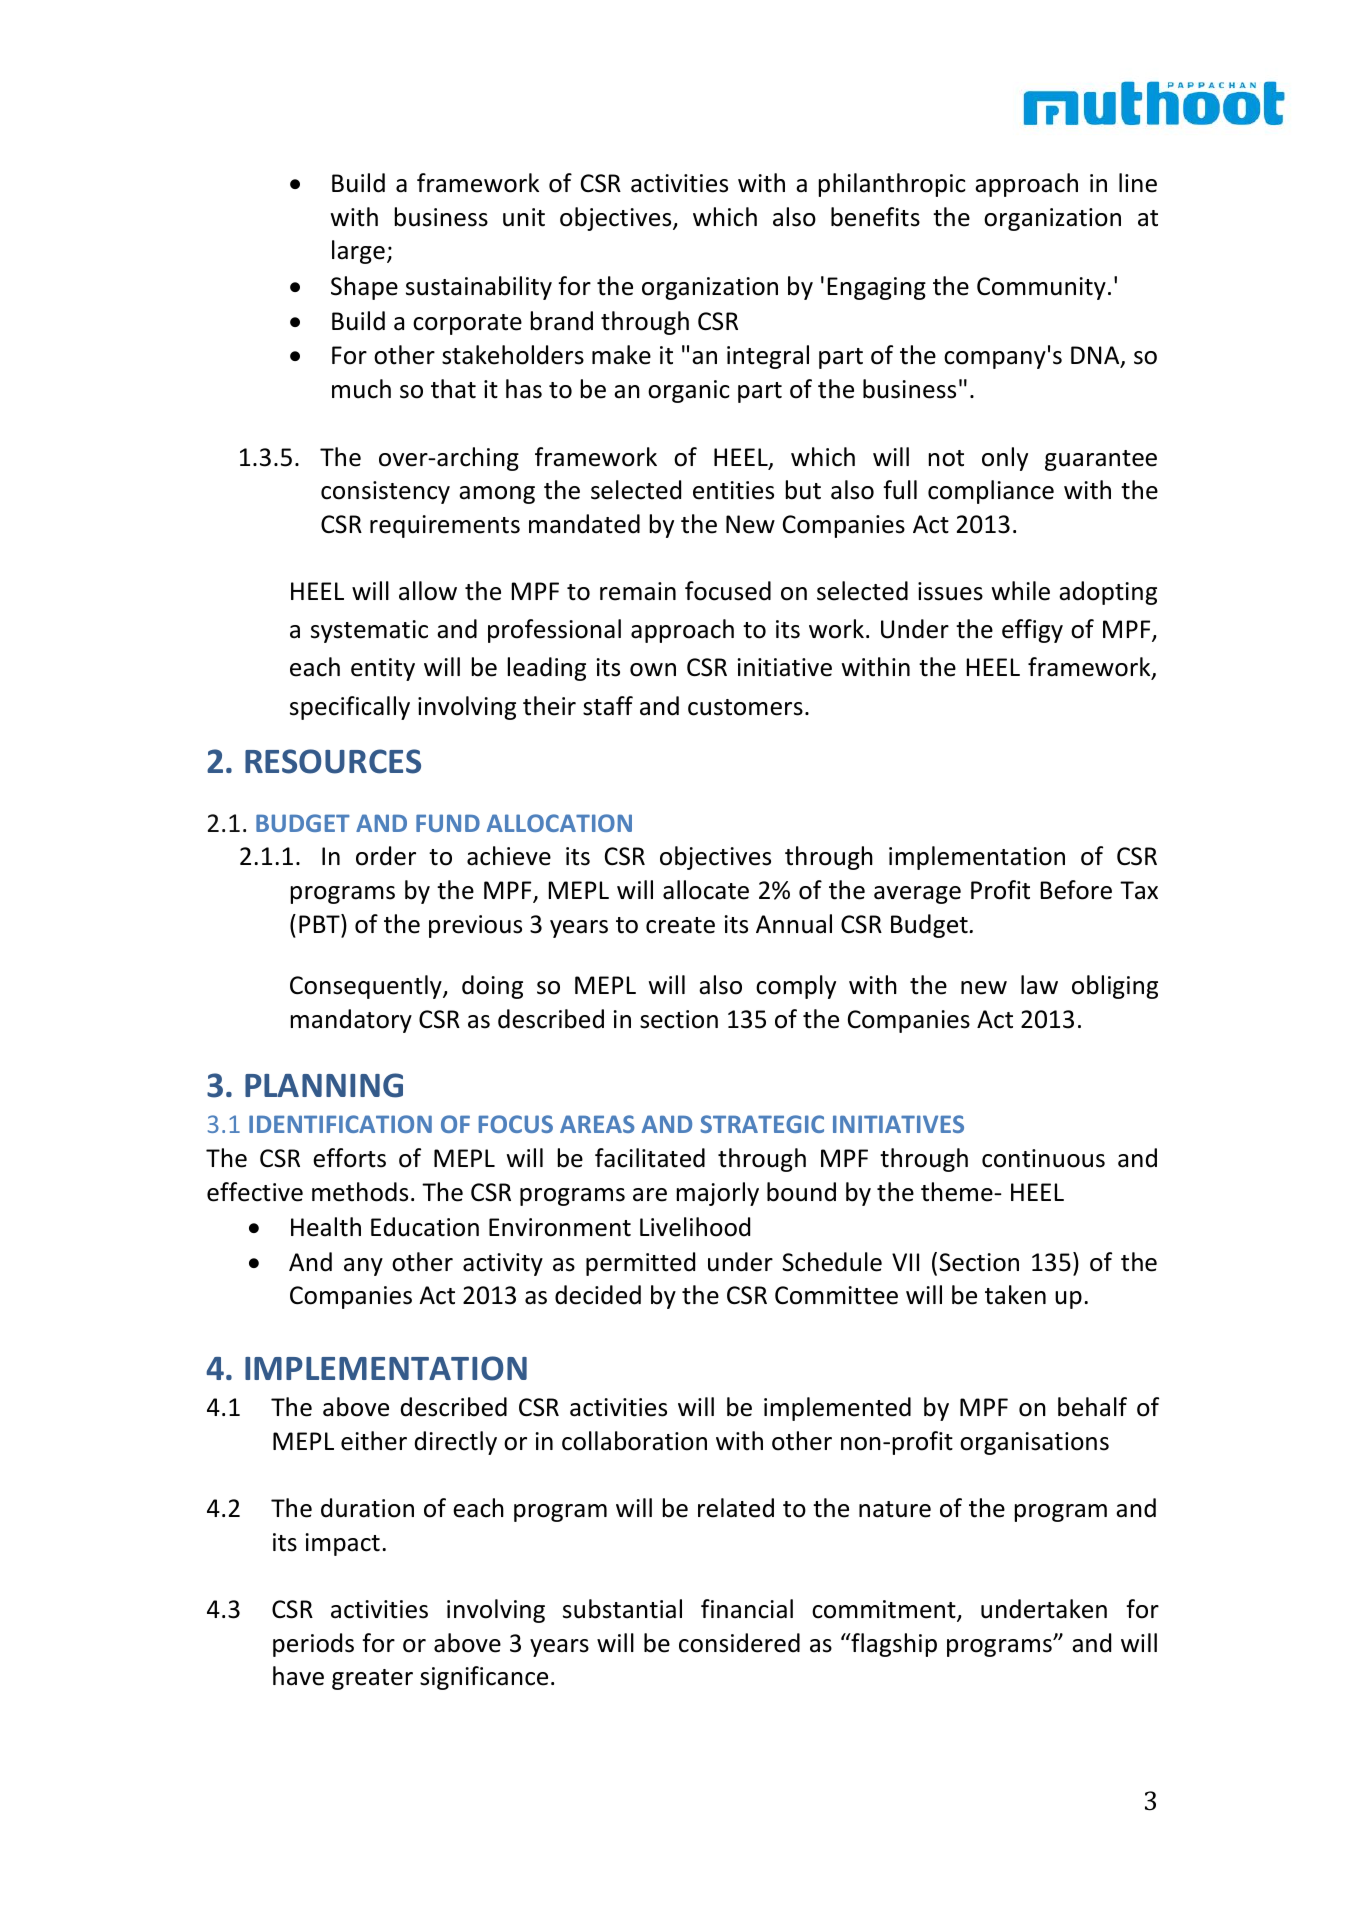 This page has width=1365, height=1931. What do you see at coordinates (739, 1643) in the page?
I see `considered` at bounding box center [739, 1643].
